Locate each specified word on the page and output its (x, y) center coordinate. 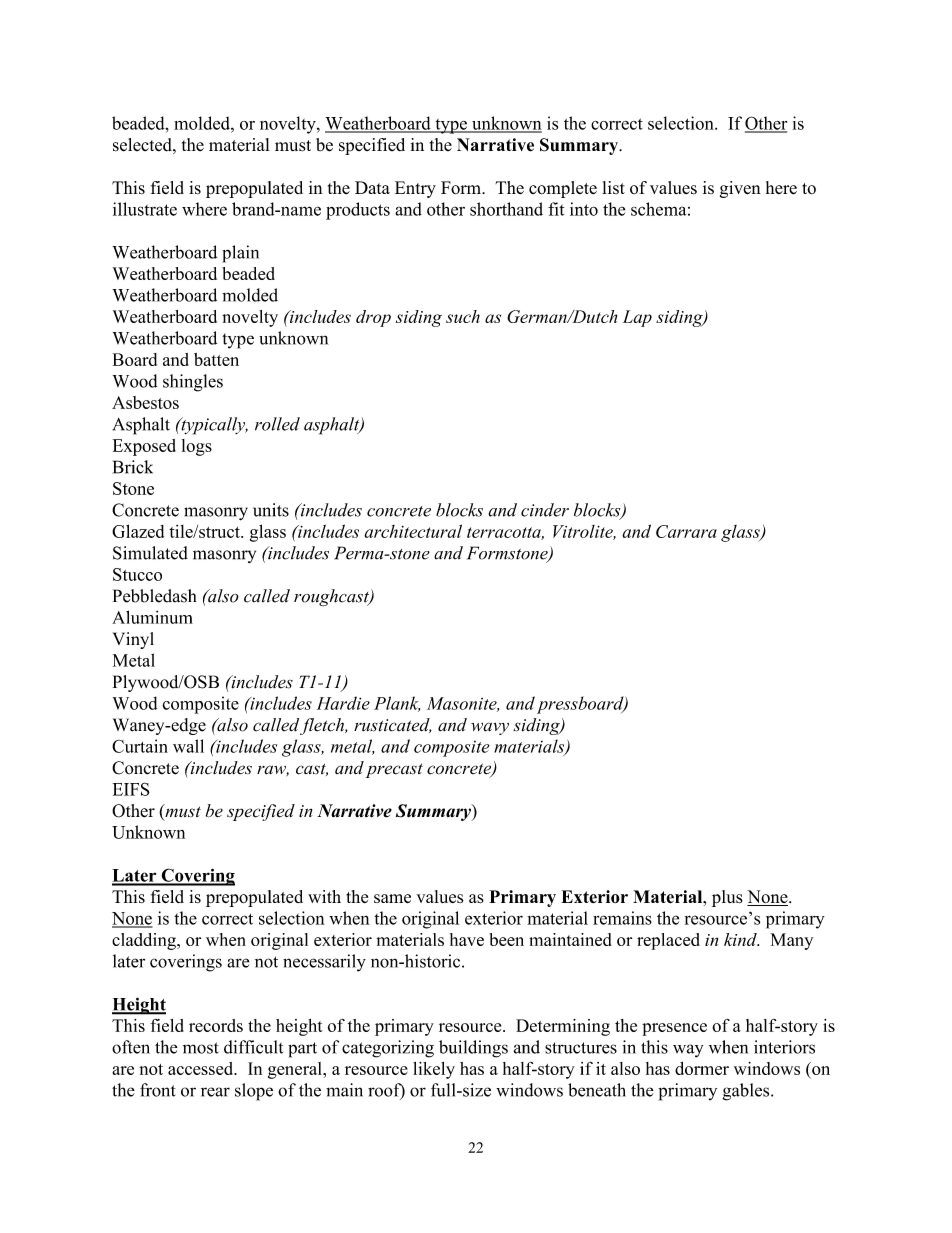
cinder (545, 510)
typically (213, 426)
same (392, 898)
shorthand (506, 209)
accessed (202, 1068)
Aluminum (152, 617)
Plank (397, 704)
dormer (702, 1068)
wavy (490, 728)
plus (727, 898)
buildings (473, 1049)
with (324, 896)
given (740, 189)
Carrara (686, 531)
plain (240, 254)
